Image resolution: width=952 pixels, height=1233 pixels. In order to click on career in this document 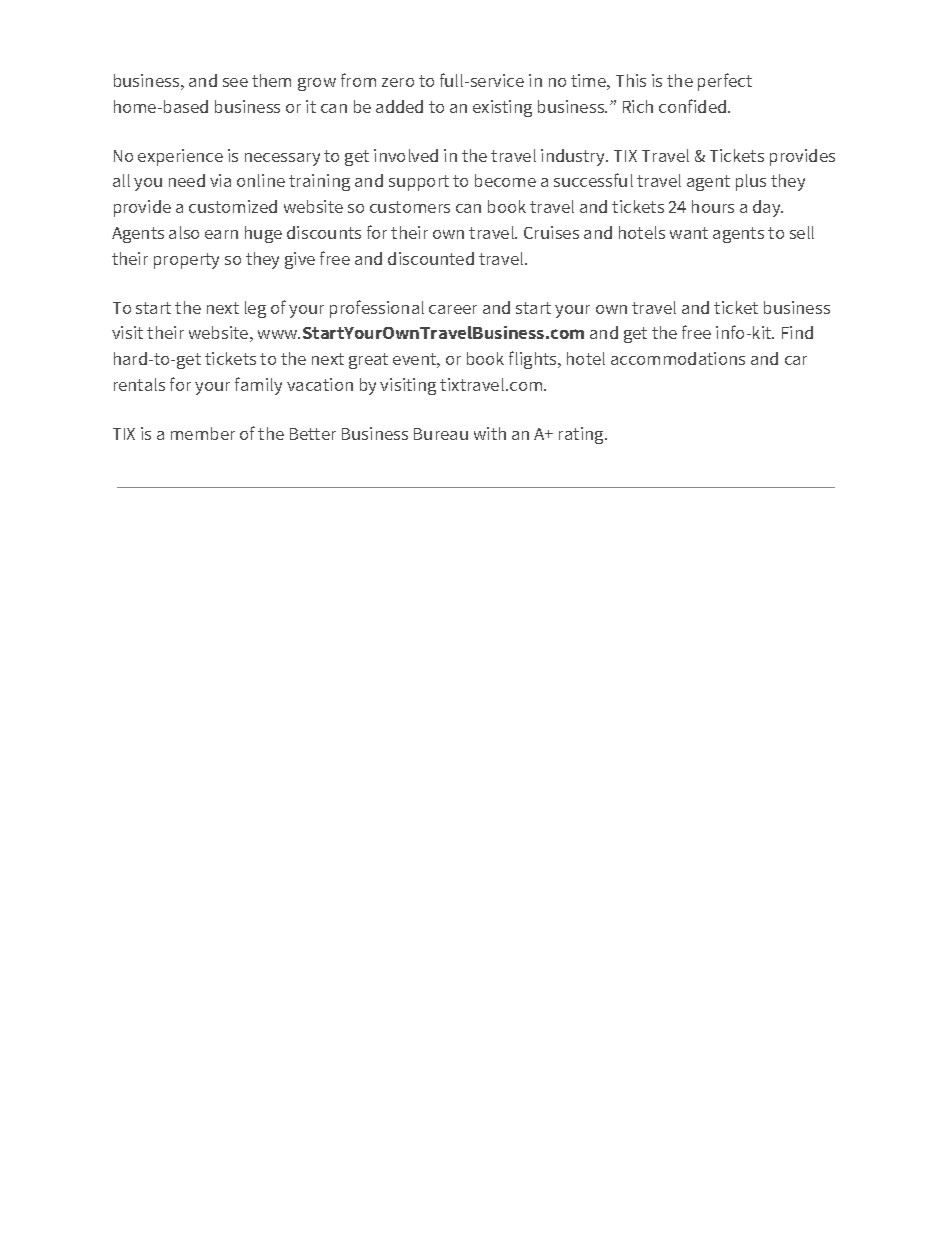, I will do `click(453, 309)`.
